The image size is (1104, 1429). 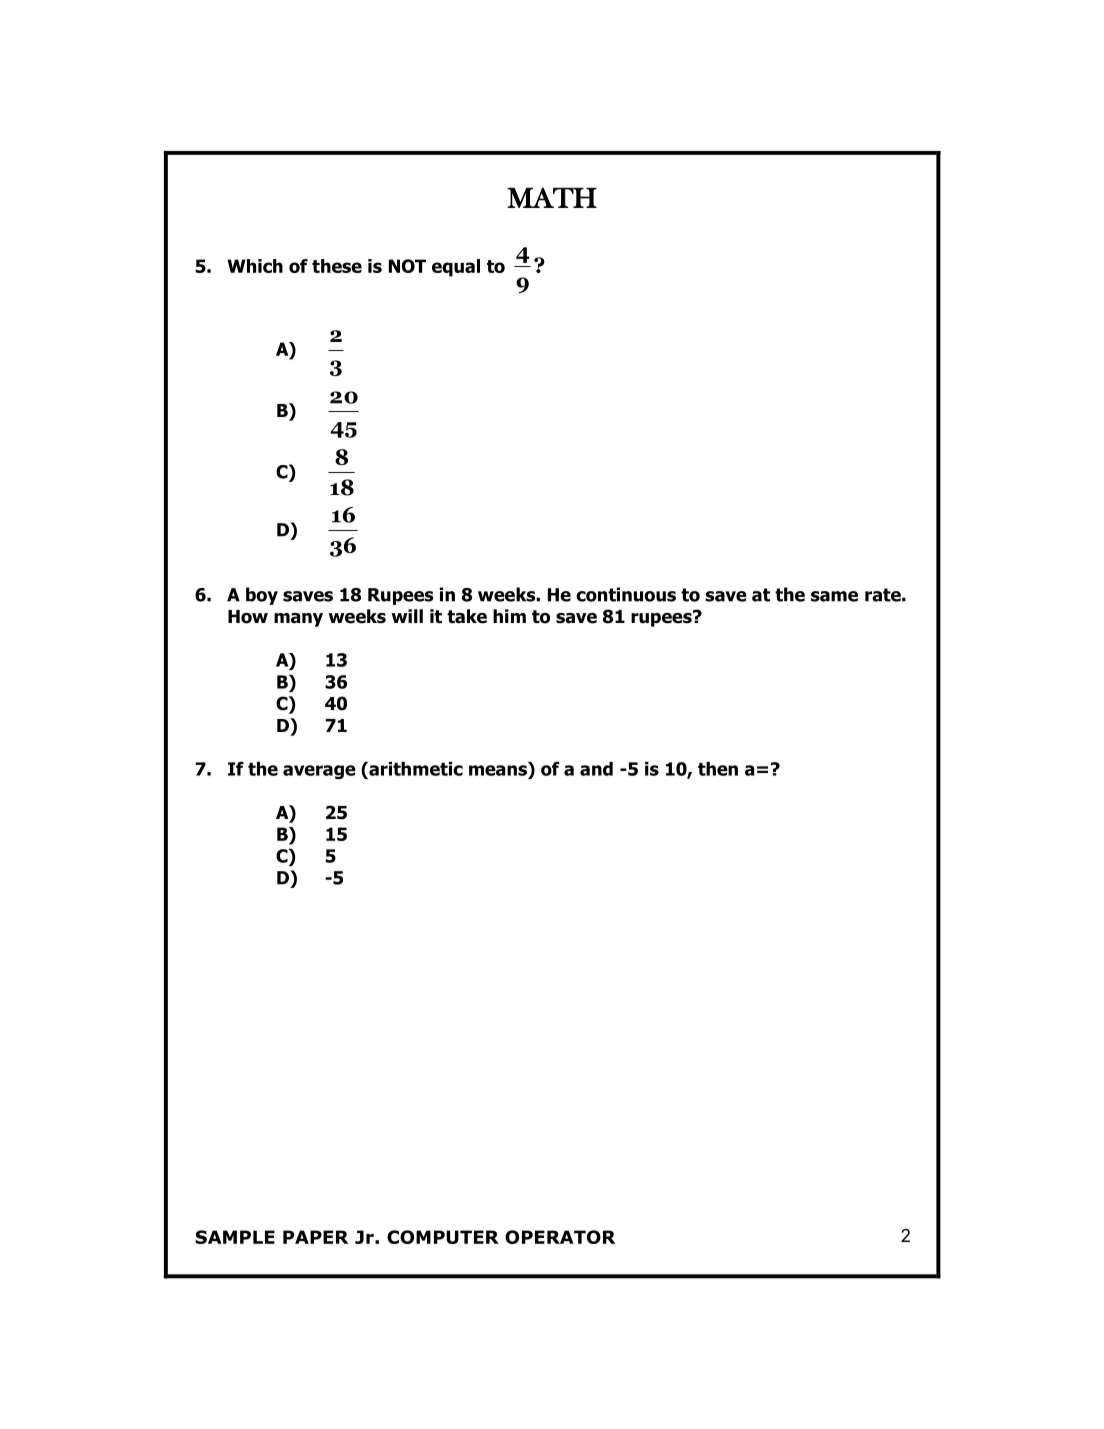 I want to click on OPERATOR, so click(x=560, y=1237).
